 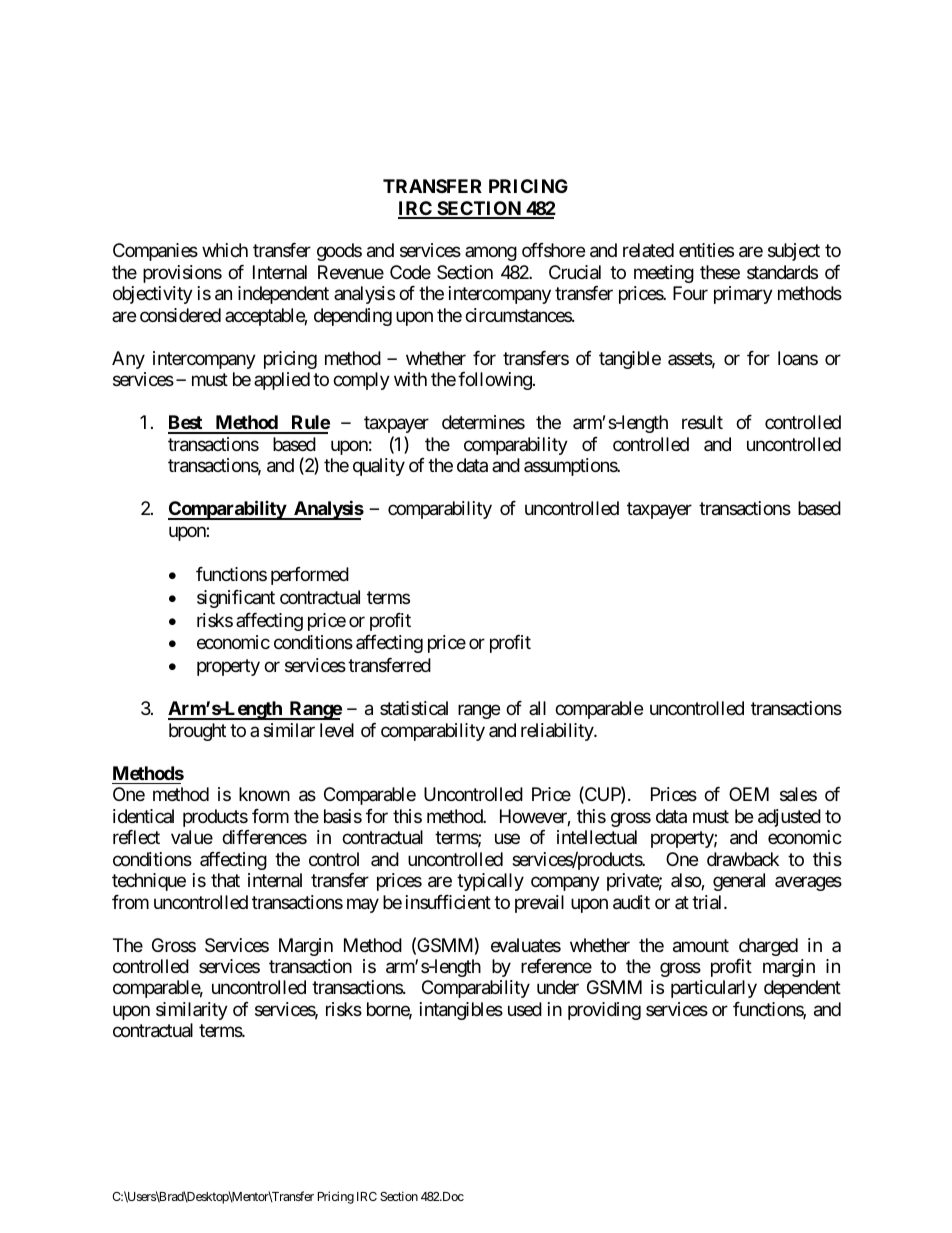 What do you see at coordinates (236, 599) in the screenshot?
I see `significant` at bounding box center [236, 599].
